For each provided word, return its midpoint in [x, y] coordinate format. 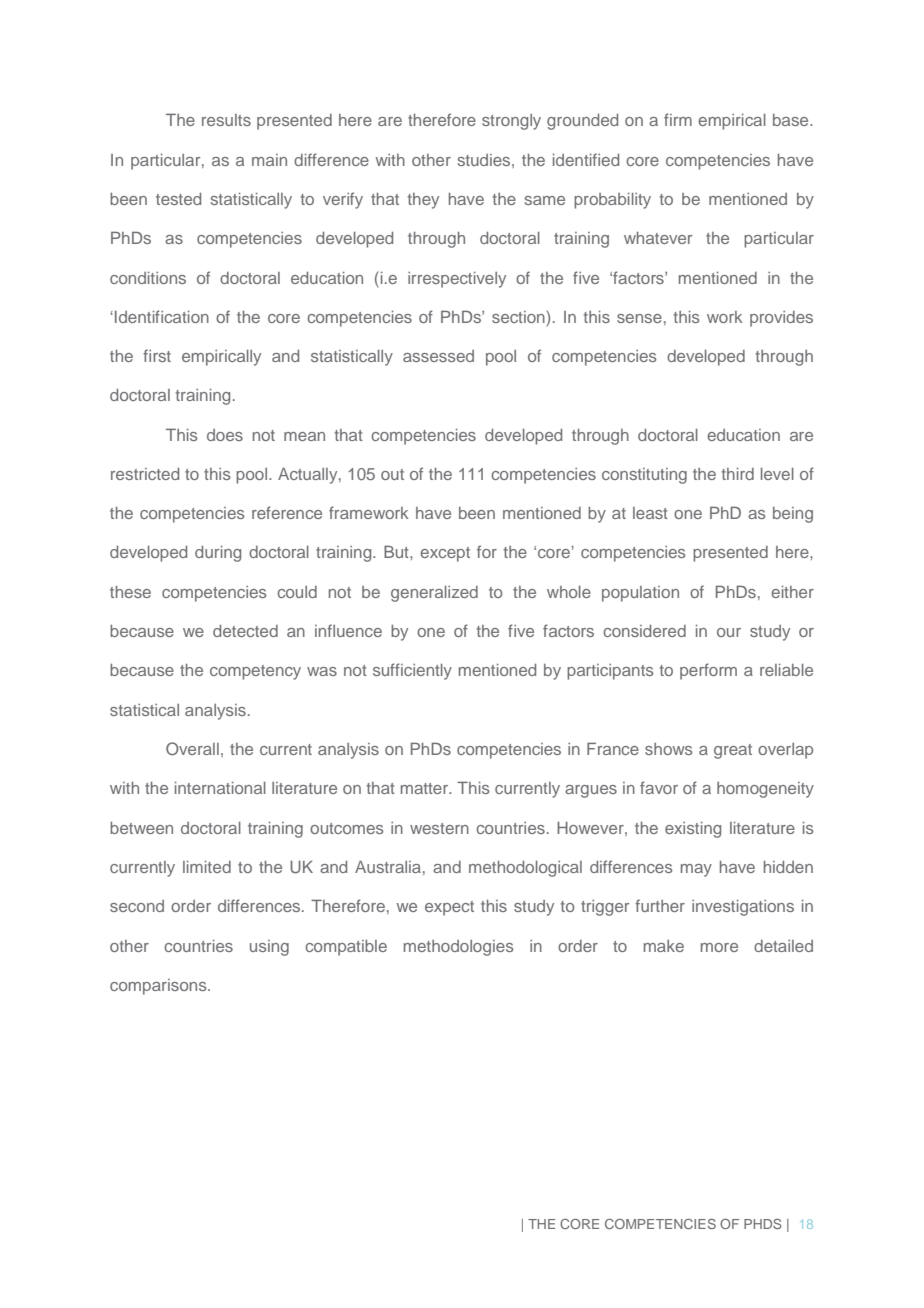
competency [255, 672]
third [737, 474]
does [225, 435]
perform [708, 671]
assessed [438, 356]
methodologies [458, 948]
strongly [511, 122]
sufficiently [412, 671]
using [269, 948]
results [226, 120]
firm [678, 119]
